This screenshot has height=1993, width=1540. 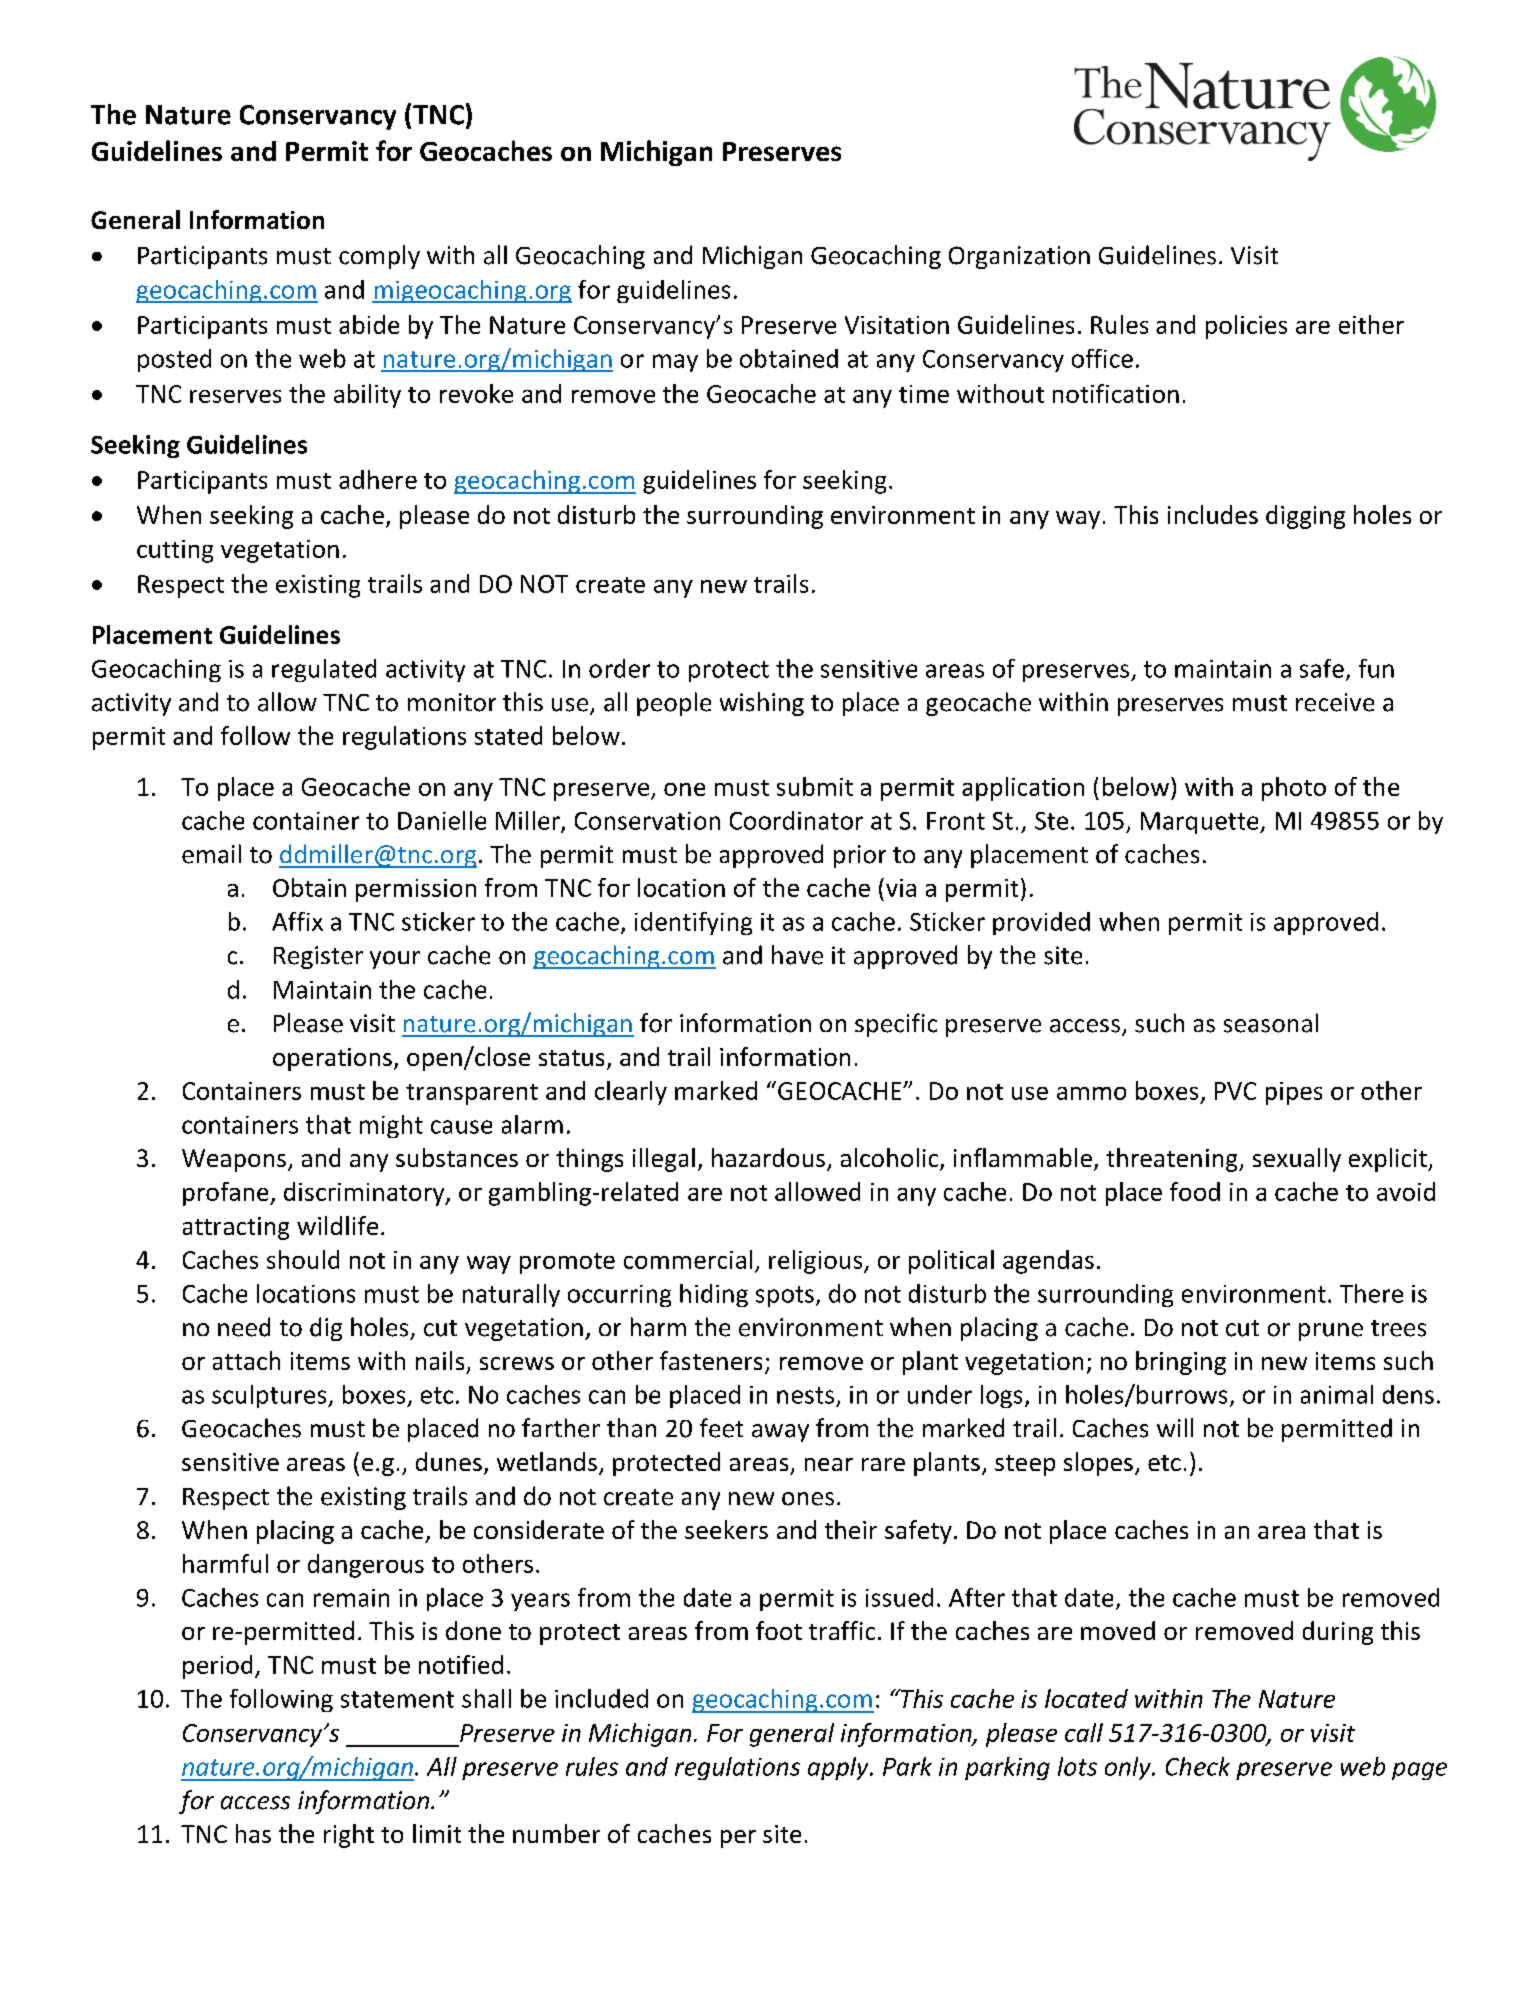 What do you see at coordinates (303, 1259) in the screenshot?
I see `should` at bounding box center [303, 1259].
